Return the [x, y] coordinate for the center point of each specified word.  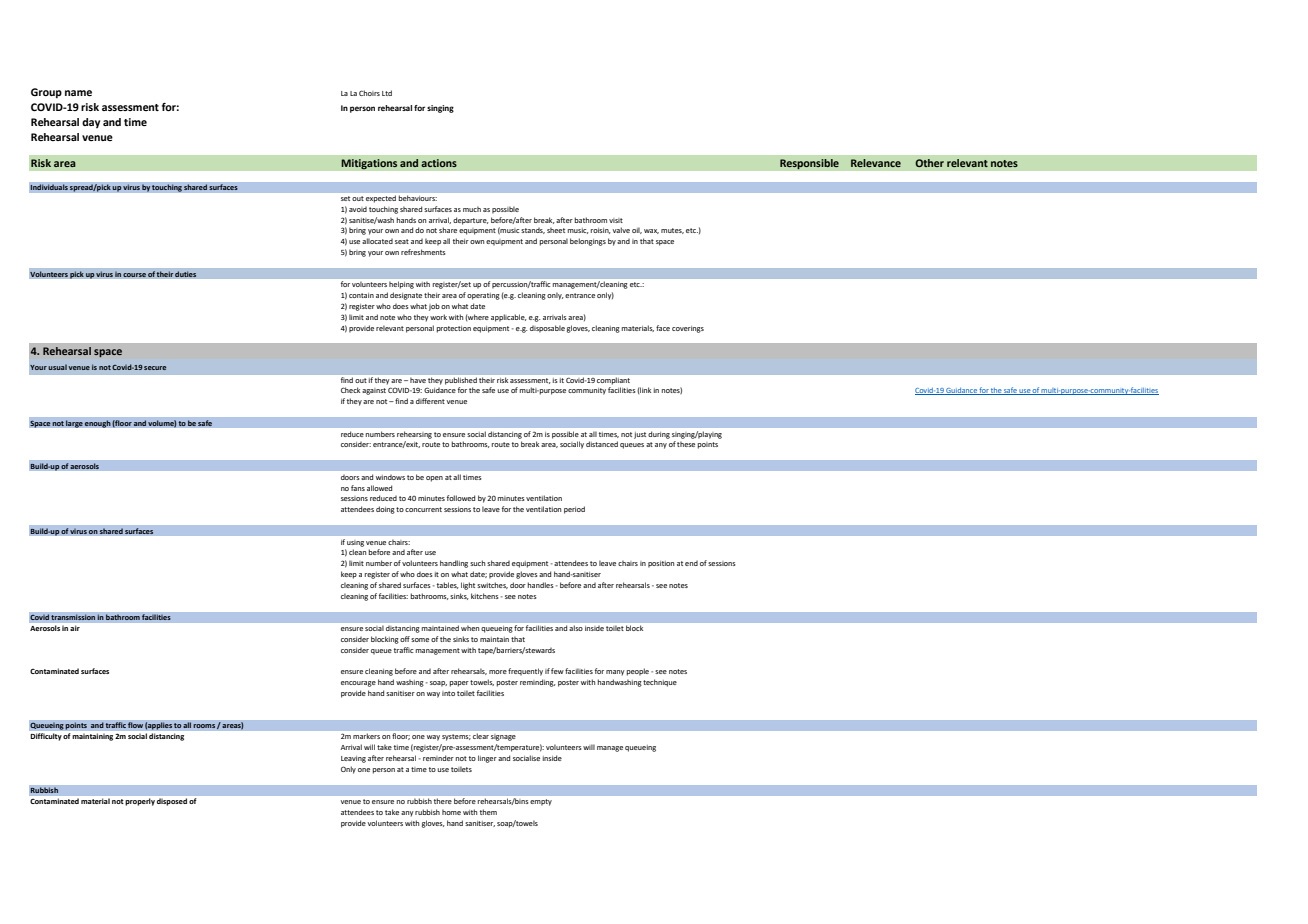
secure [155, 368]
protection [454, 329]
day [91, 123]
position [661, 564]
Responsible [809, 164]
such [477, 563]
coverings [688, 329]
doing [385, 510]
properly [140, 802]
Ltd [387, 93]
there [443, 801]
